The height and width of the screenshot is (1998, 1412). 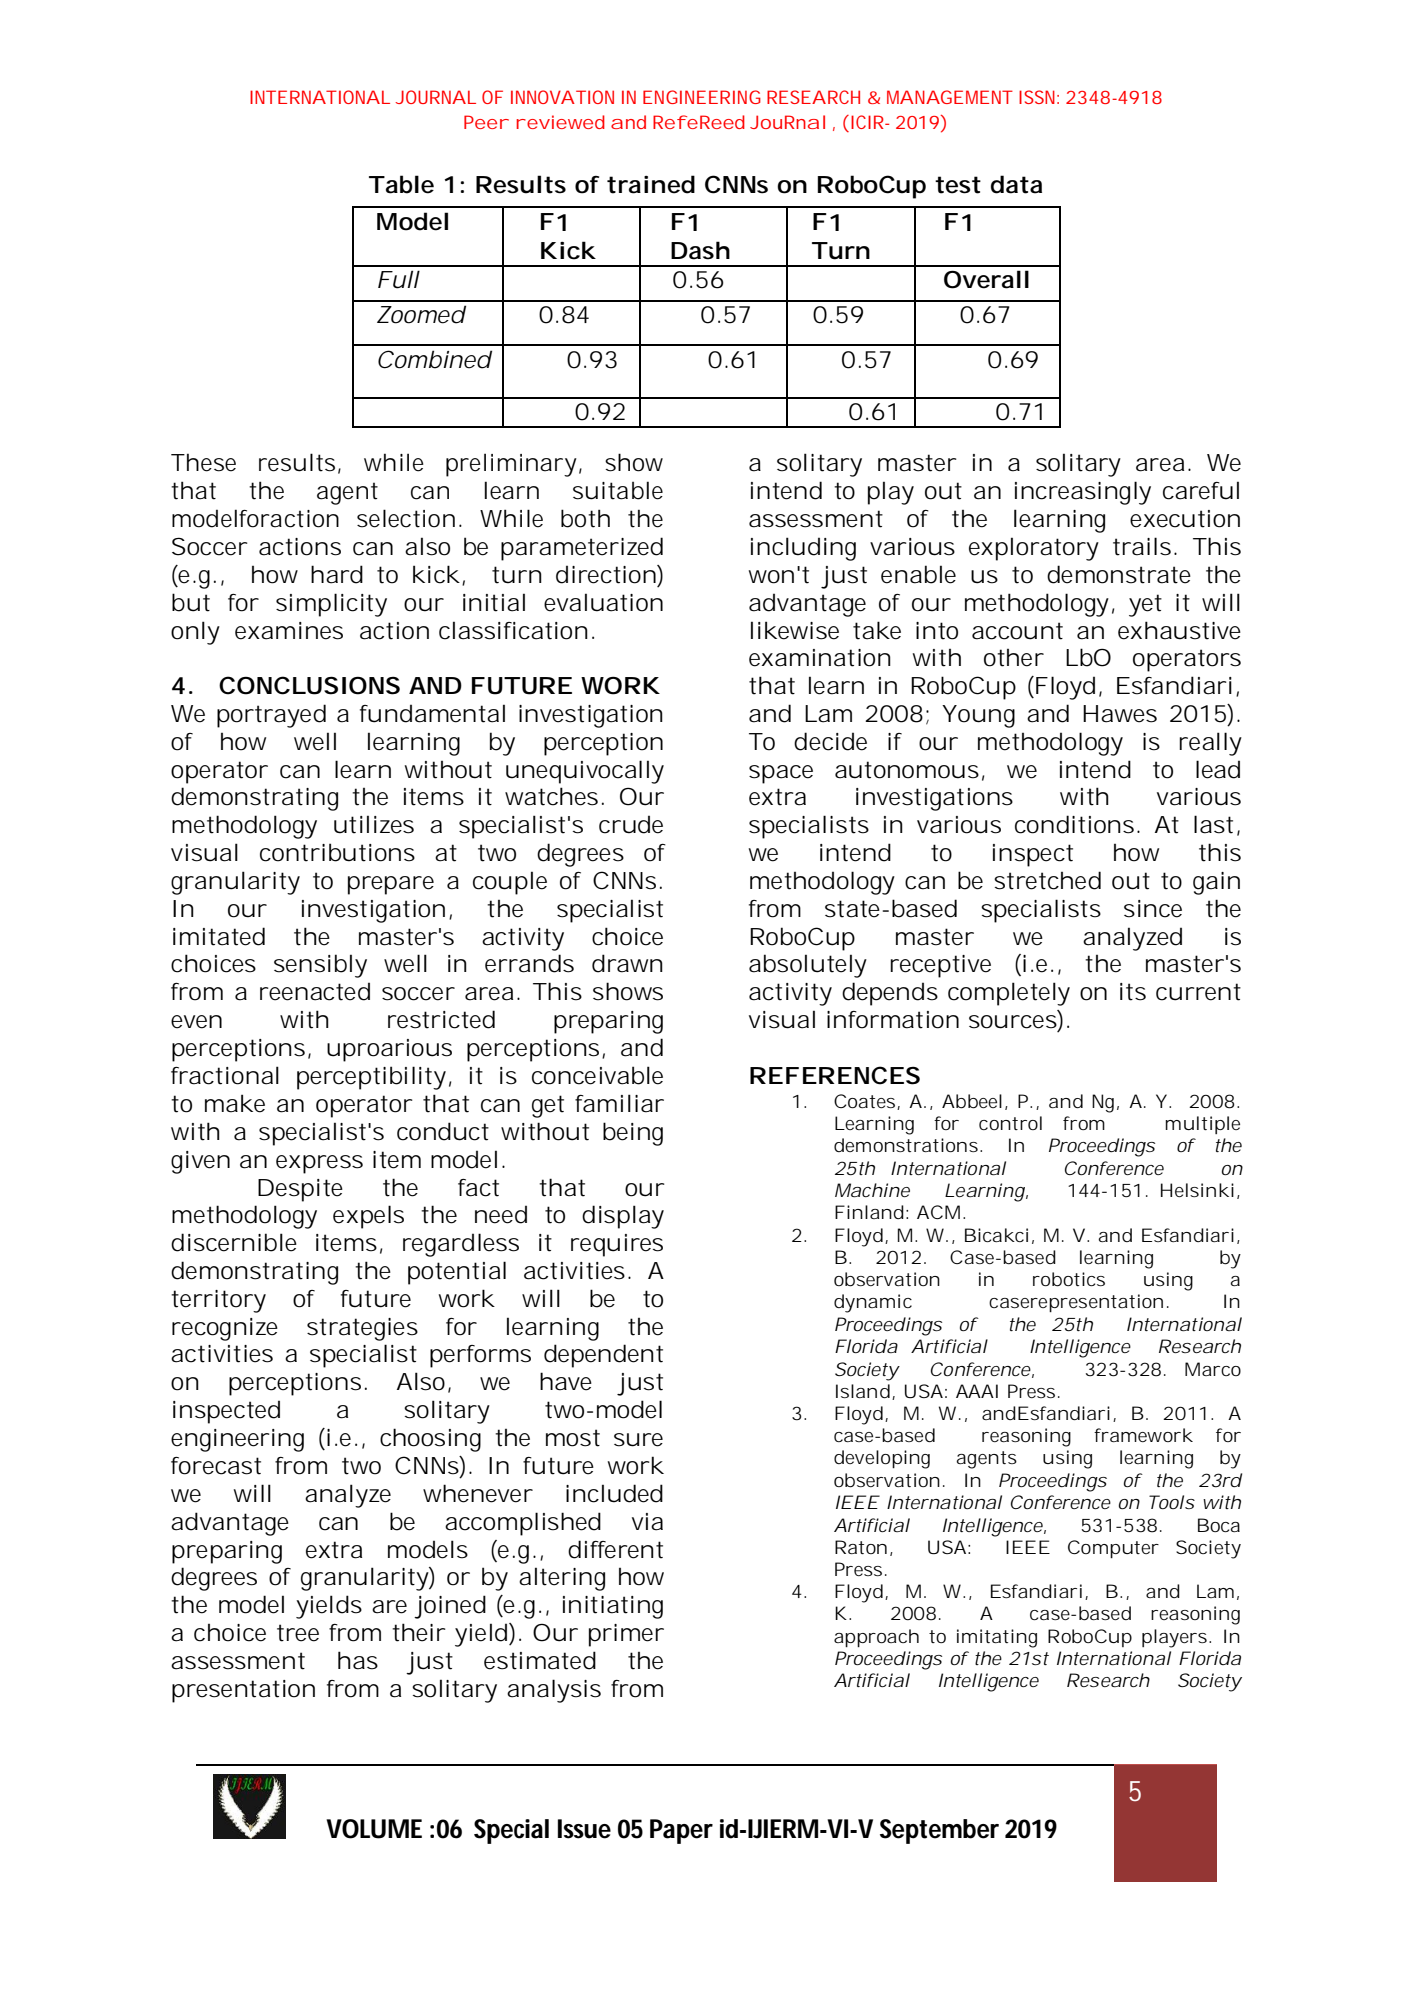 What do you see at coordinates (803, 549) in the screenshot?
I see `including` at bounding box center [803, 549].
